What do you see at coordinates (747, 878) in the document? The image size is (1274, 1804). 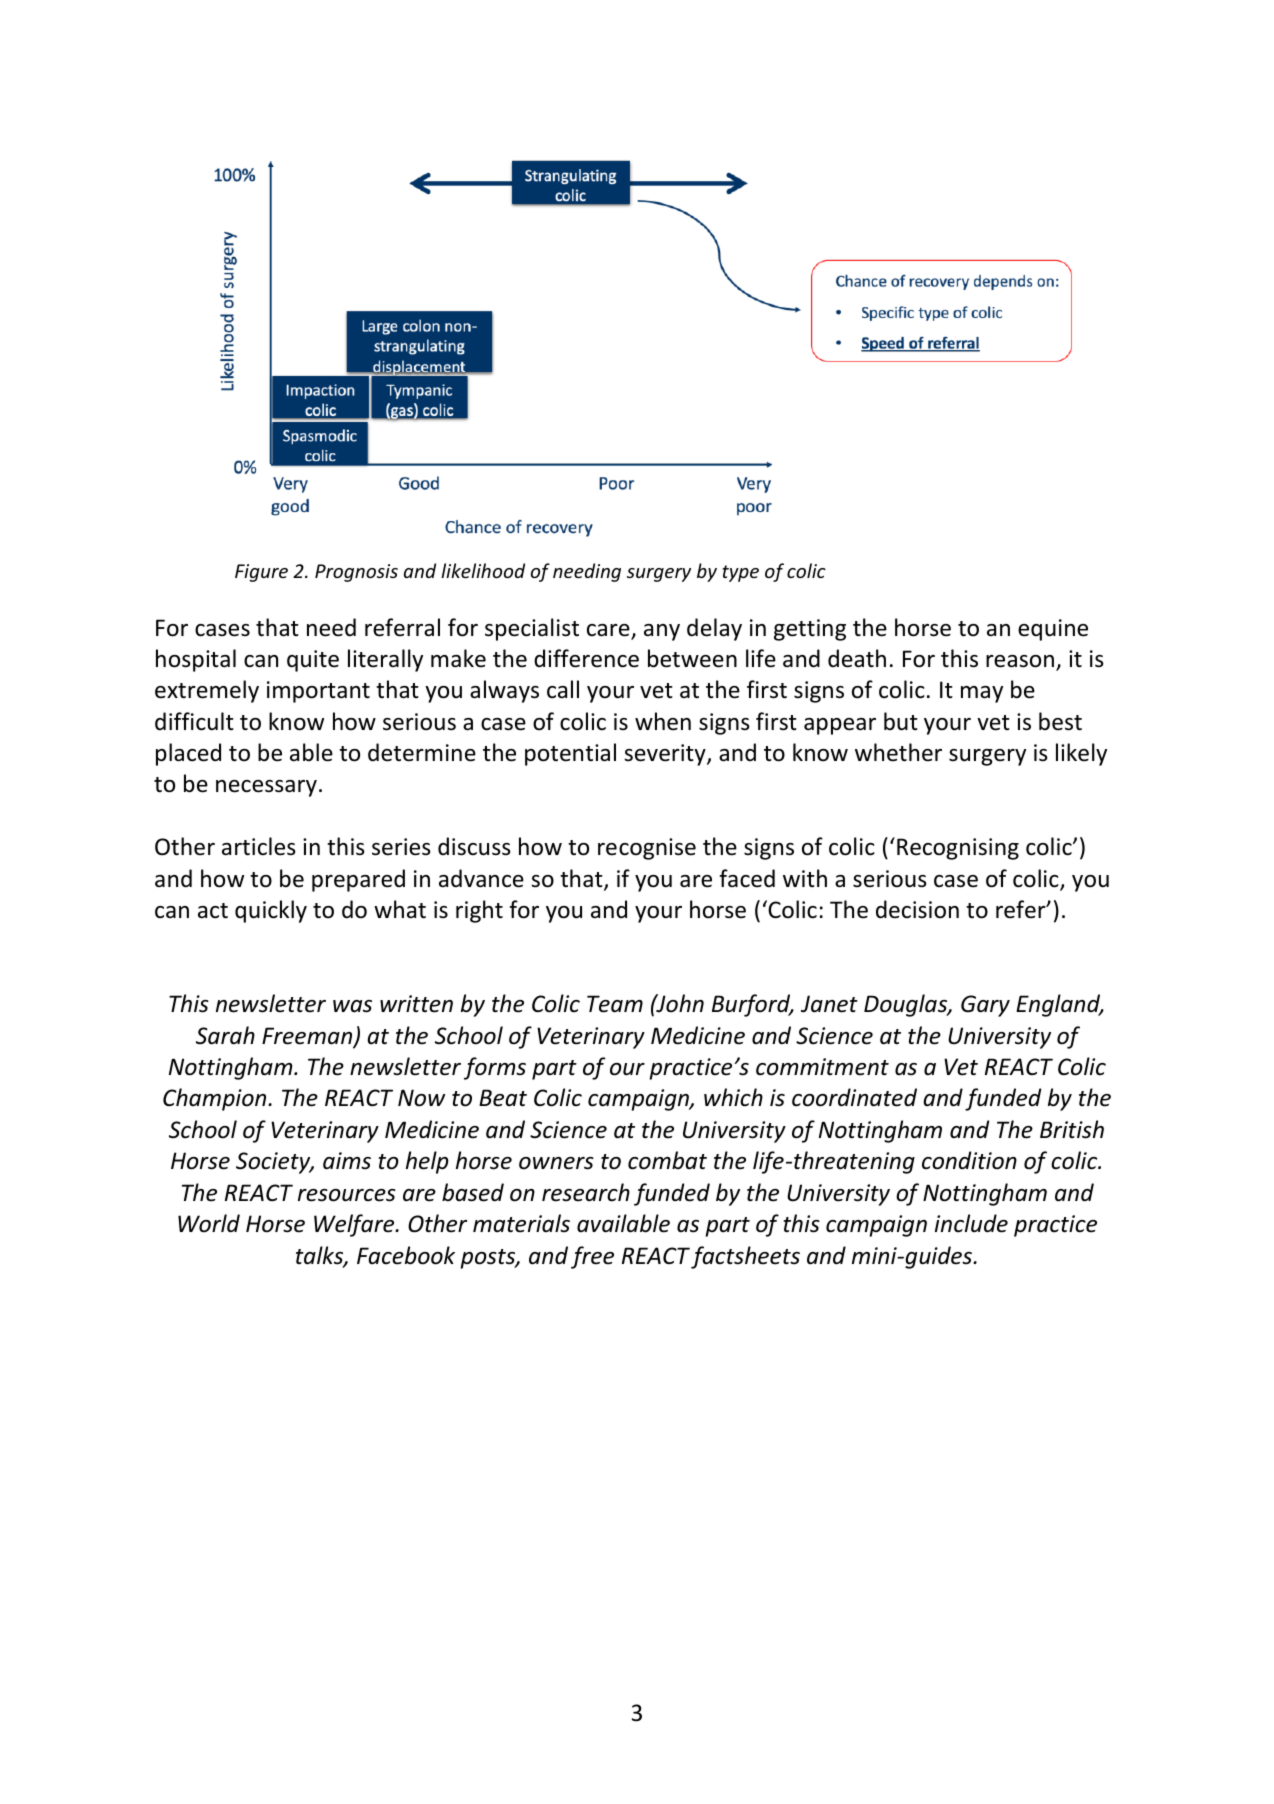 I see `faced` at bounding box center [747, 878].
